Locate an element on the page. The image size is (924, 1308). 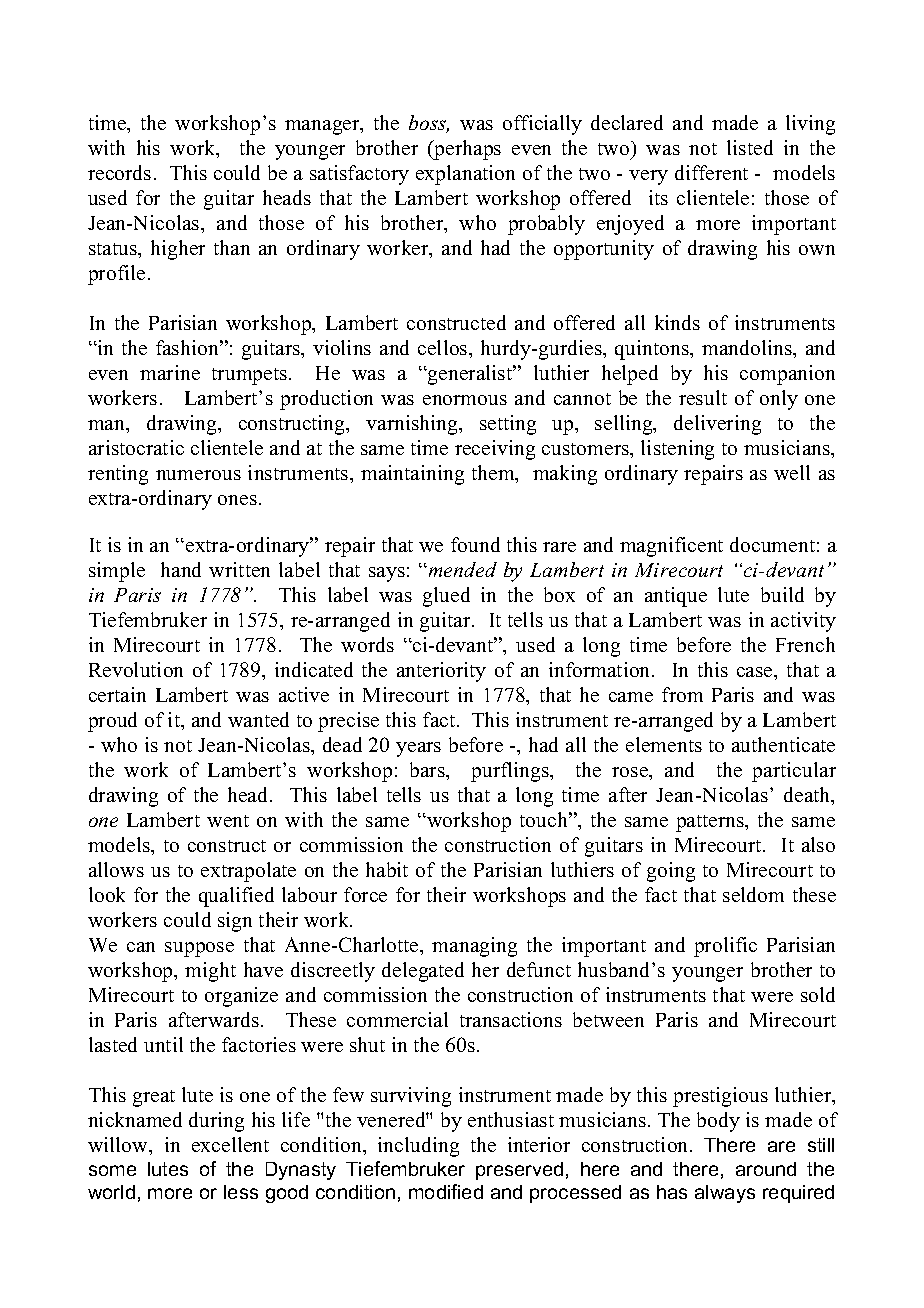
excellent is located at coordinates (230, 1144).
